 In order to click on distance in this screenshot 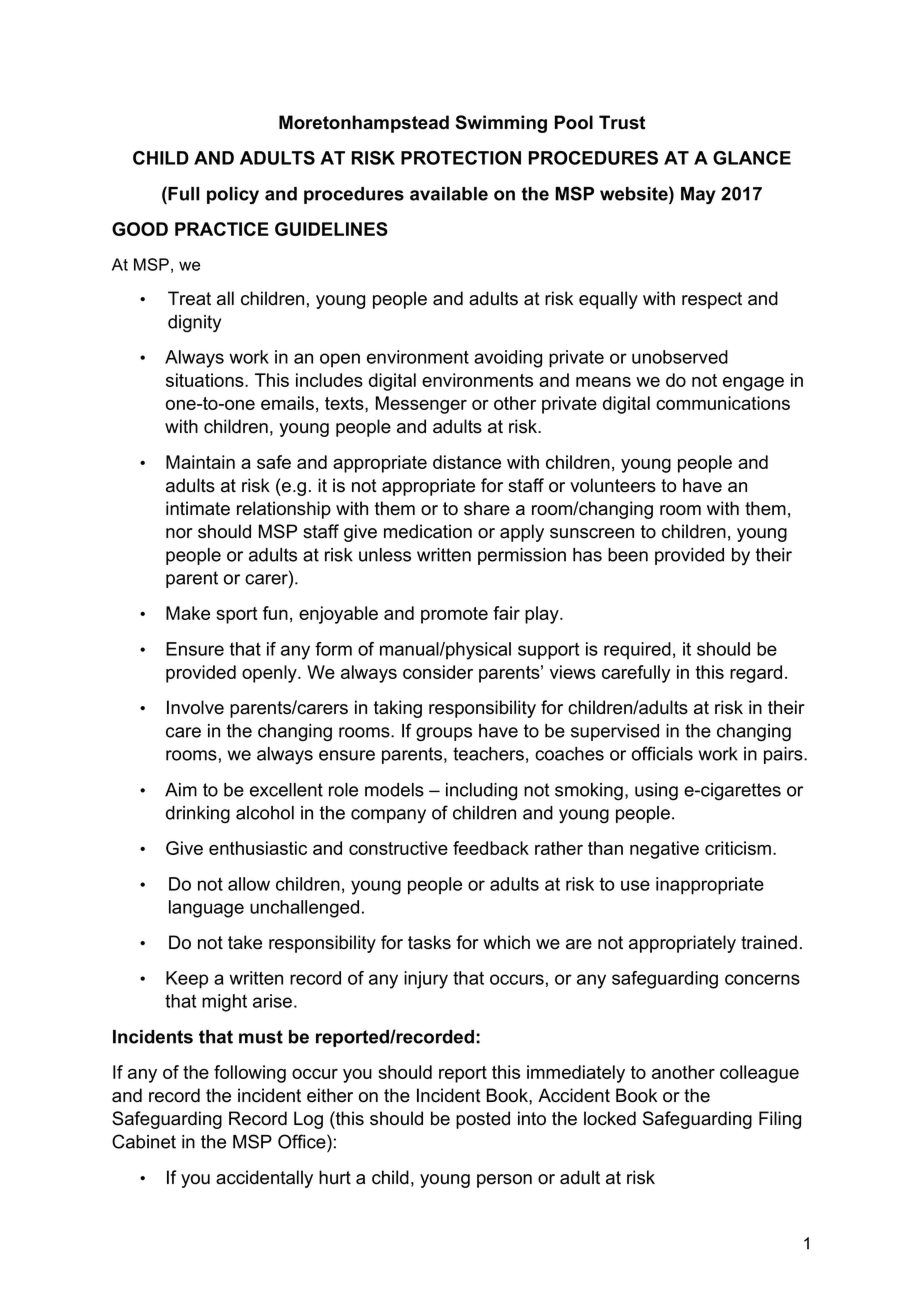, I will do `click(467, 462)`.
